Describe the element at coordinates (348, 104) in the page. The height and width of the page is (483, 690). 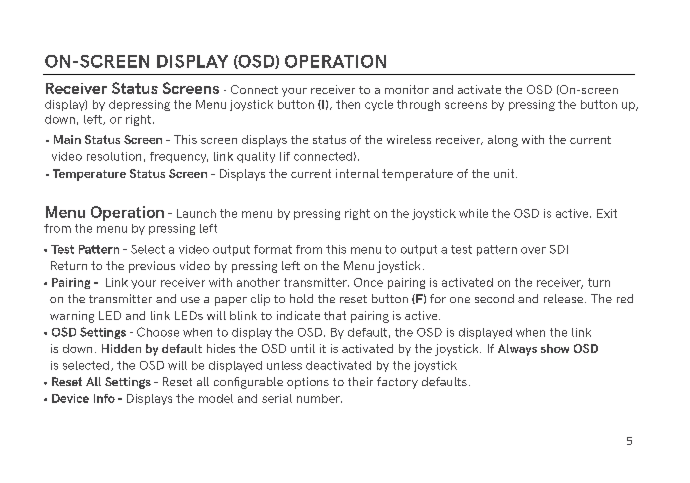
I see `then` at that location.
